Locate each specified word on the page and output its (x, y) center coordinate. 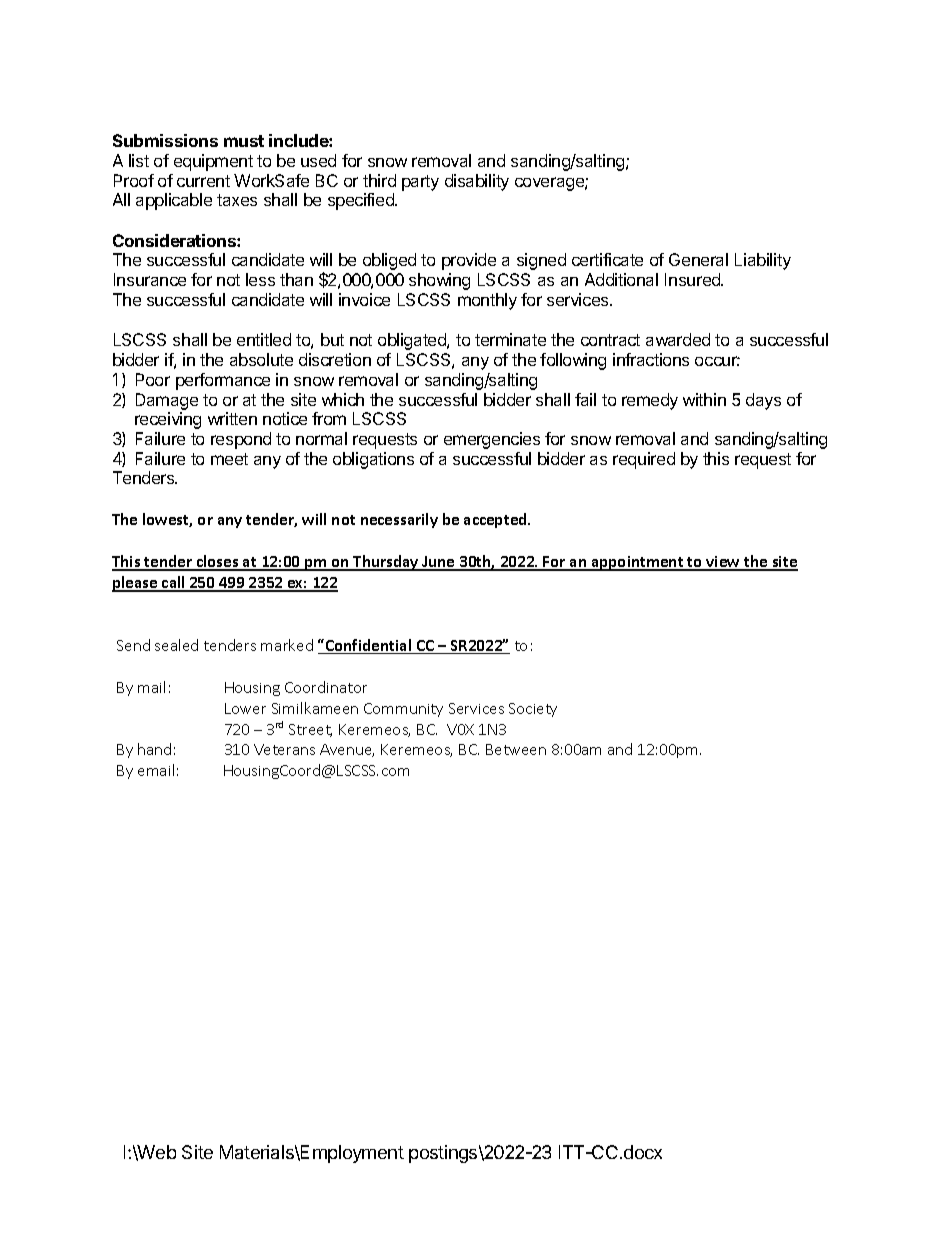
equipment (213, 162)
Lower (245, 708)
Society (533, 710)
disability (477, 182)
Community (403, 710)
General (698, 259)
